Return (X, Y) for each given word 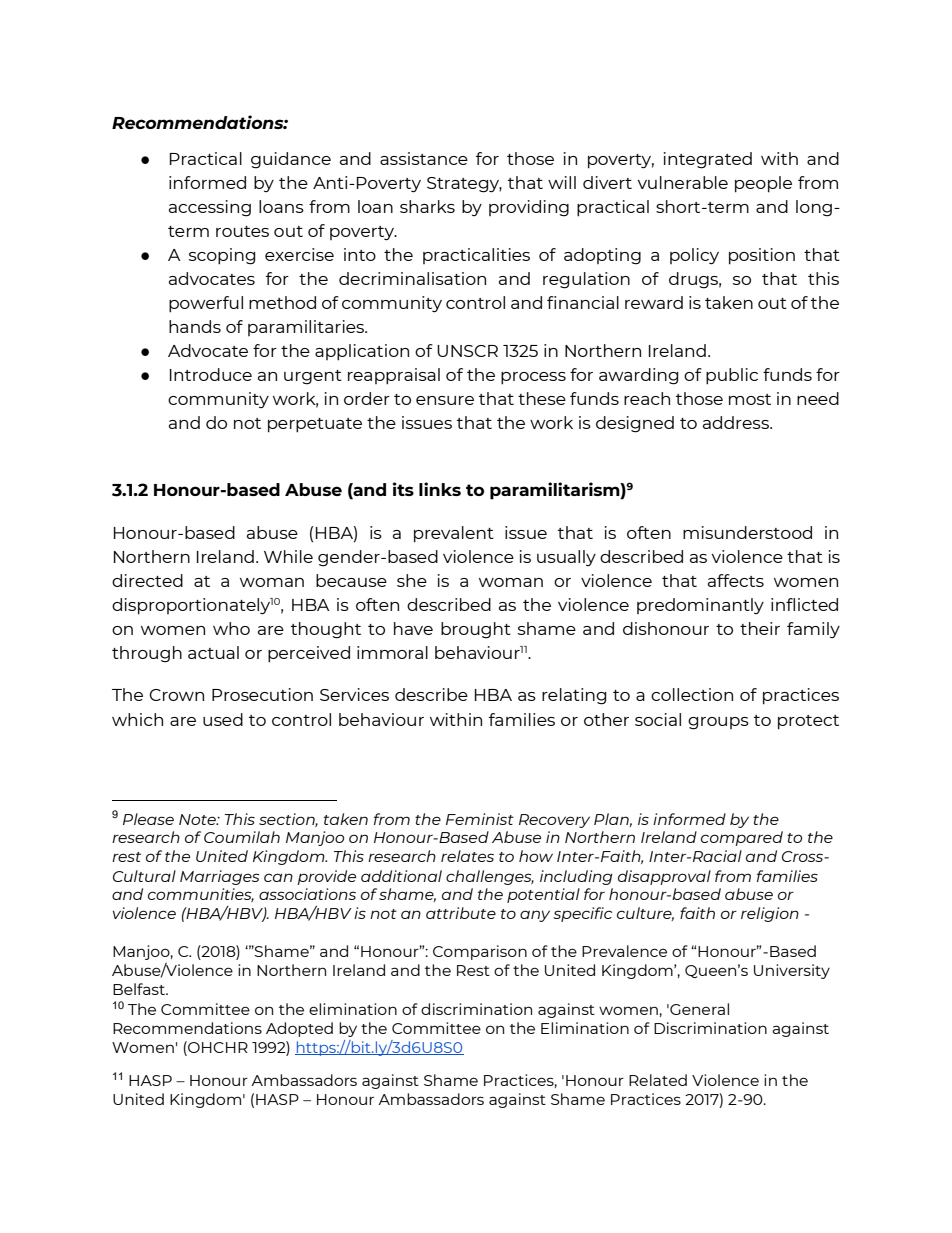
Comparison (480, 952)
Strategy (464, 185)
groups (718, 723)
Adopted (299, 1029)
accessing (210, 208)
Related (658, 1080)
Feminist (480, 819)
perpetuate (315, 425)
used (223, 719)
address (737, 422)
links (440, 489)
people (763, 184)
